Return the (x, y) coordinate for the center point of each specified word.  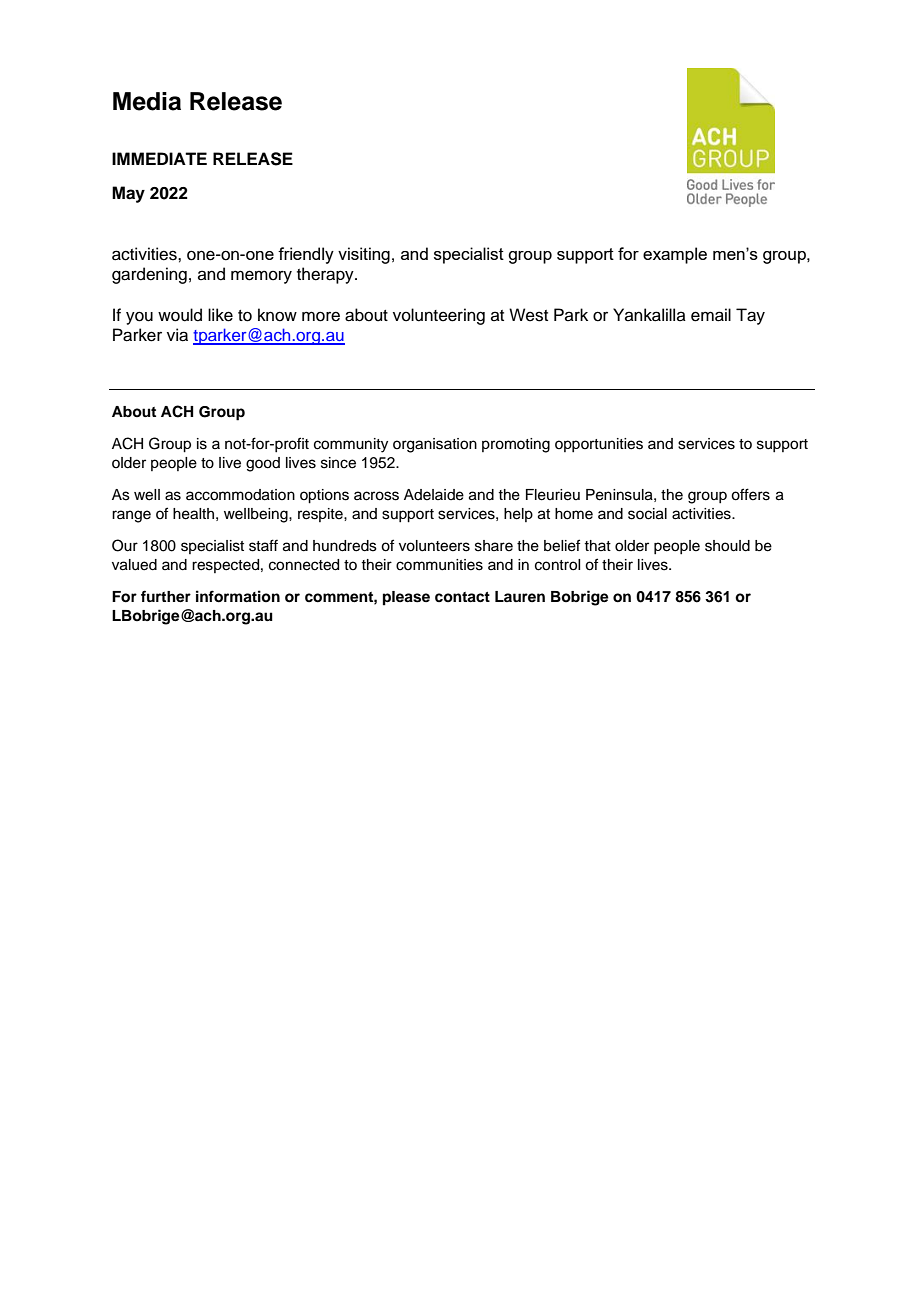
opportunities (599, 445)
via (177, 335)
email (711, 315)
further (166, 596)
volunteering (439, 316)
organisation (435, 445)
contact (462, 597)
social (647, 514)
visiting (364, 255)
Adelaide (434, 495)
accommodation (240, 495)
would (180, 315)
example (675, 255)
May (128, 194)
